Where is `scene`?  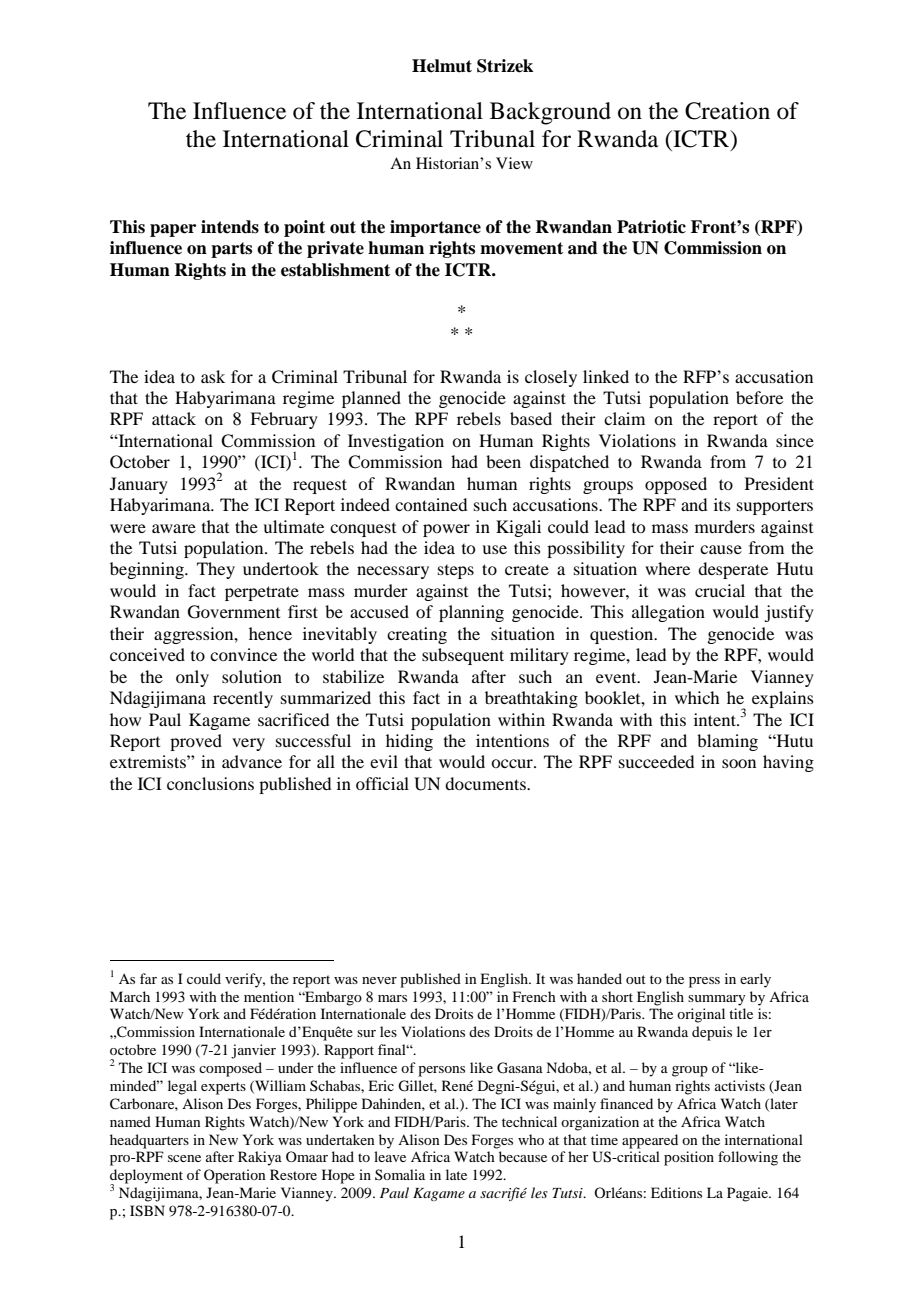
scene is located at coordinates (184, 1158).
